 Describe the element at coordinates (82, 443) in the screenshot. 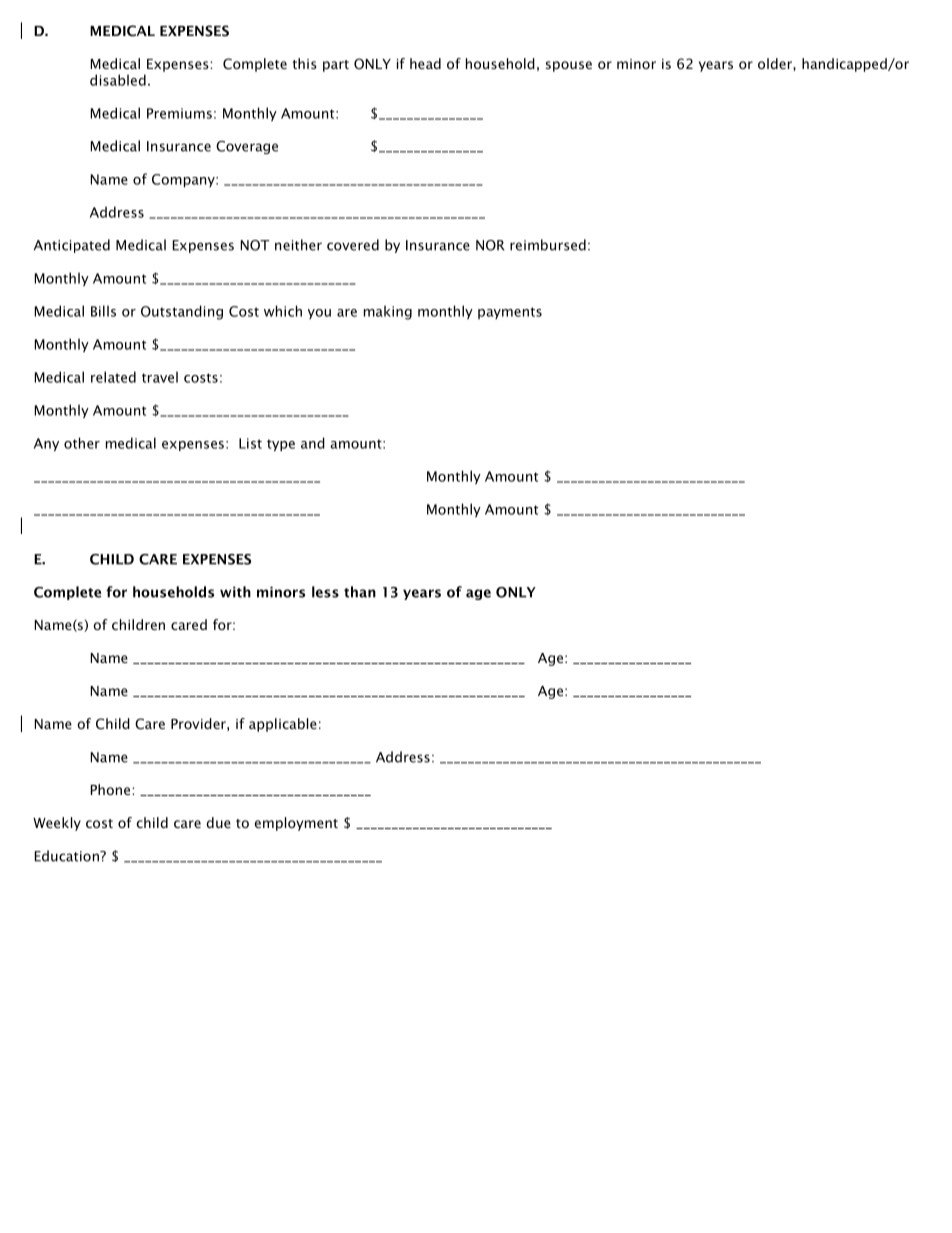

I see `other` at that location.
